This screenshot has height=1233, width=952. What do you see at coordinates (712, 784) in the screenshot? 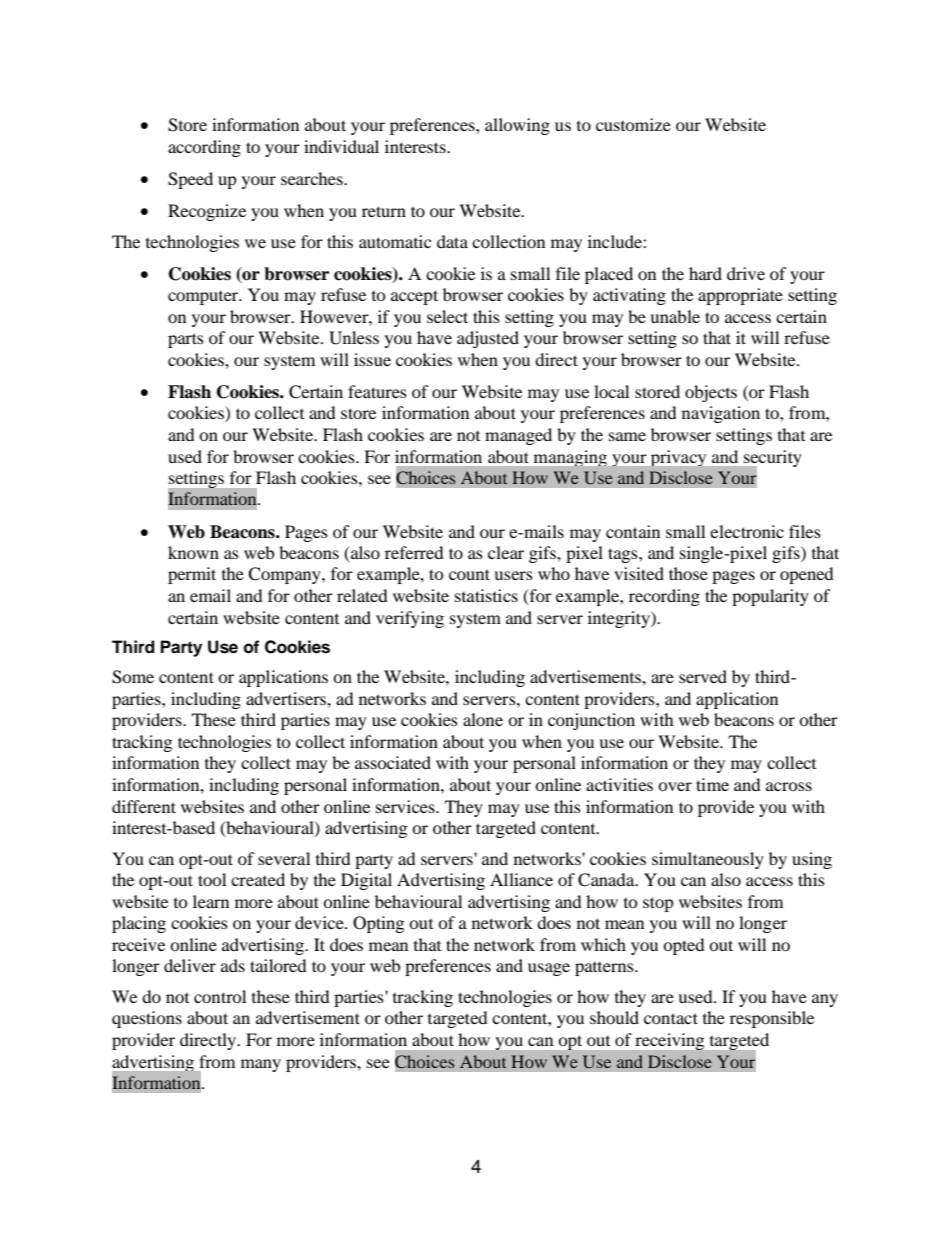
I see `time` at bounding box center [712, 784].
